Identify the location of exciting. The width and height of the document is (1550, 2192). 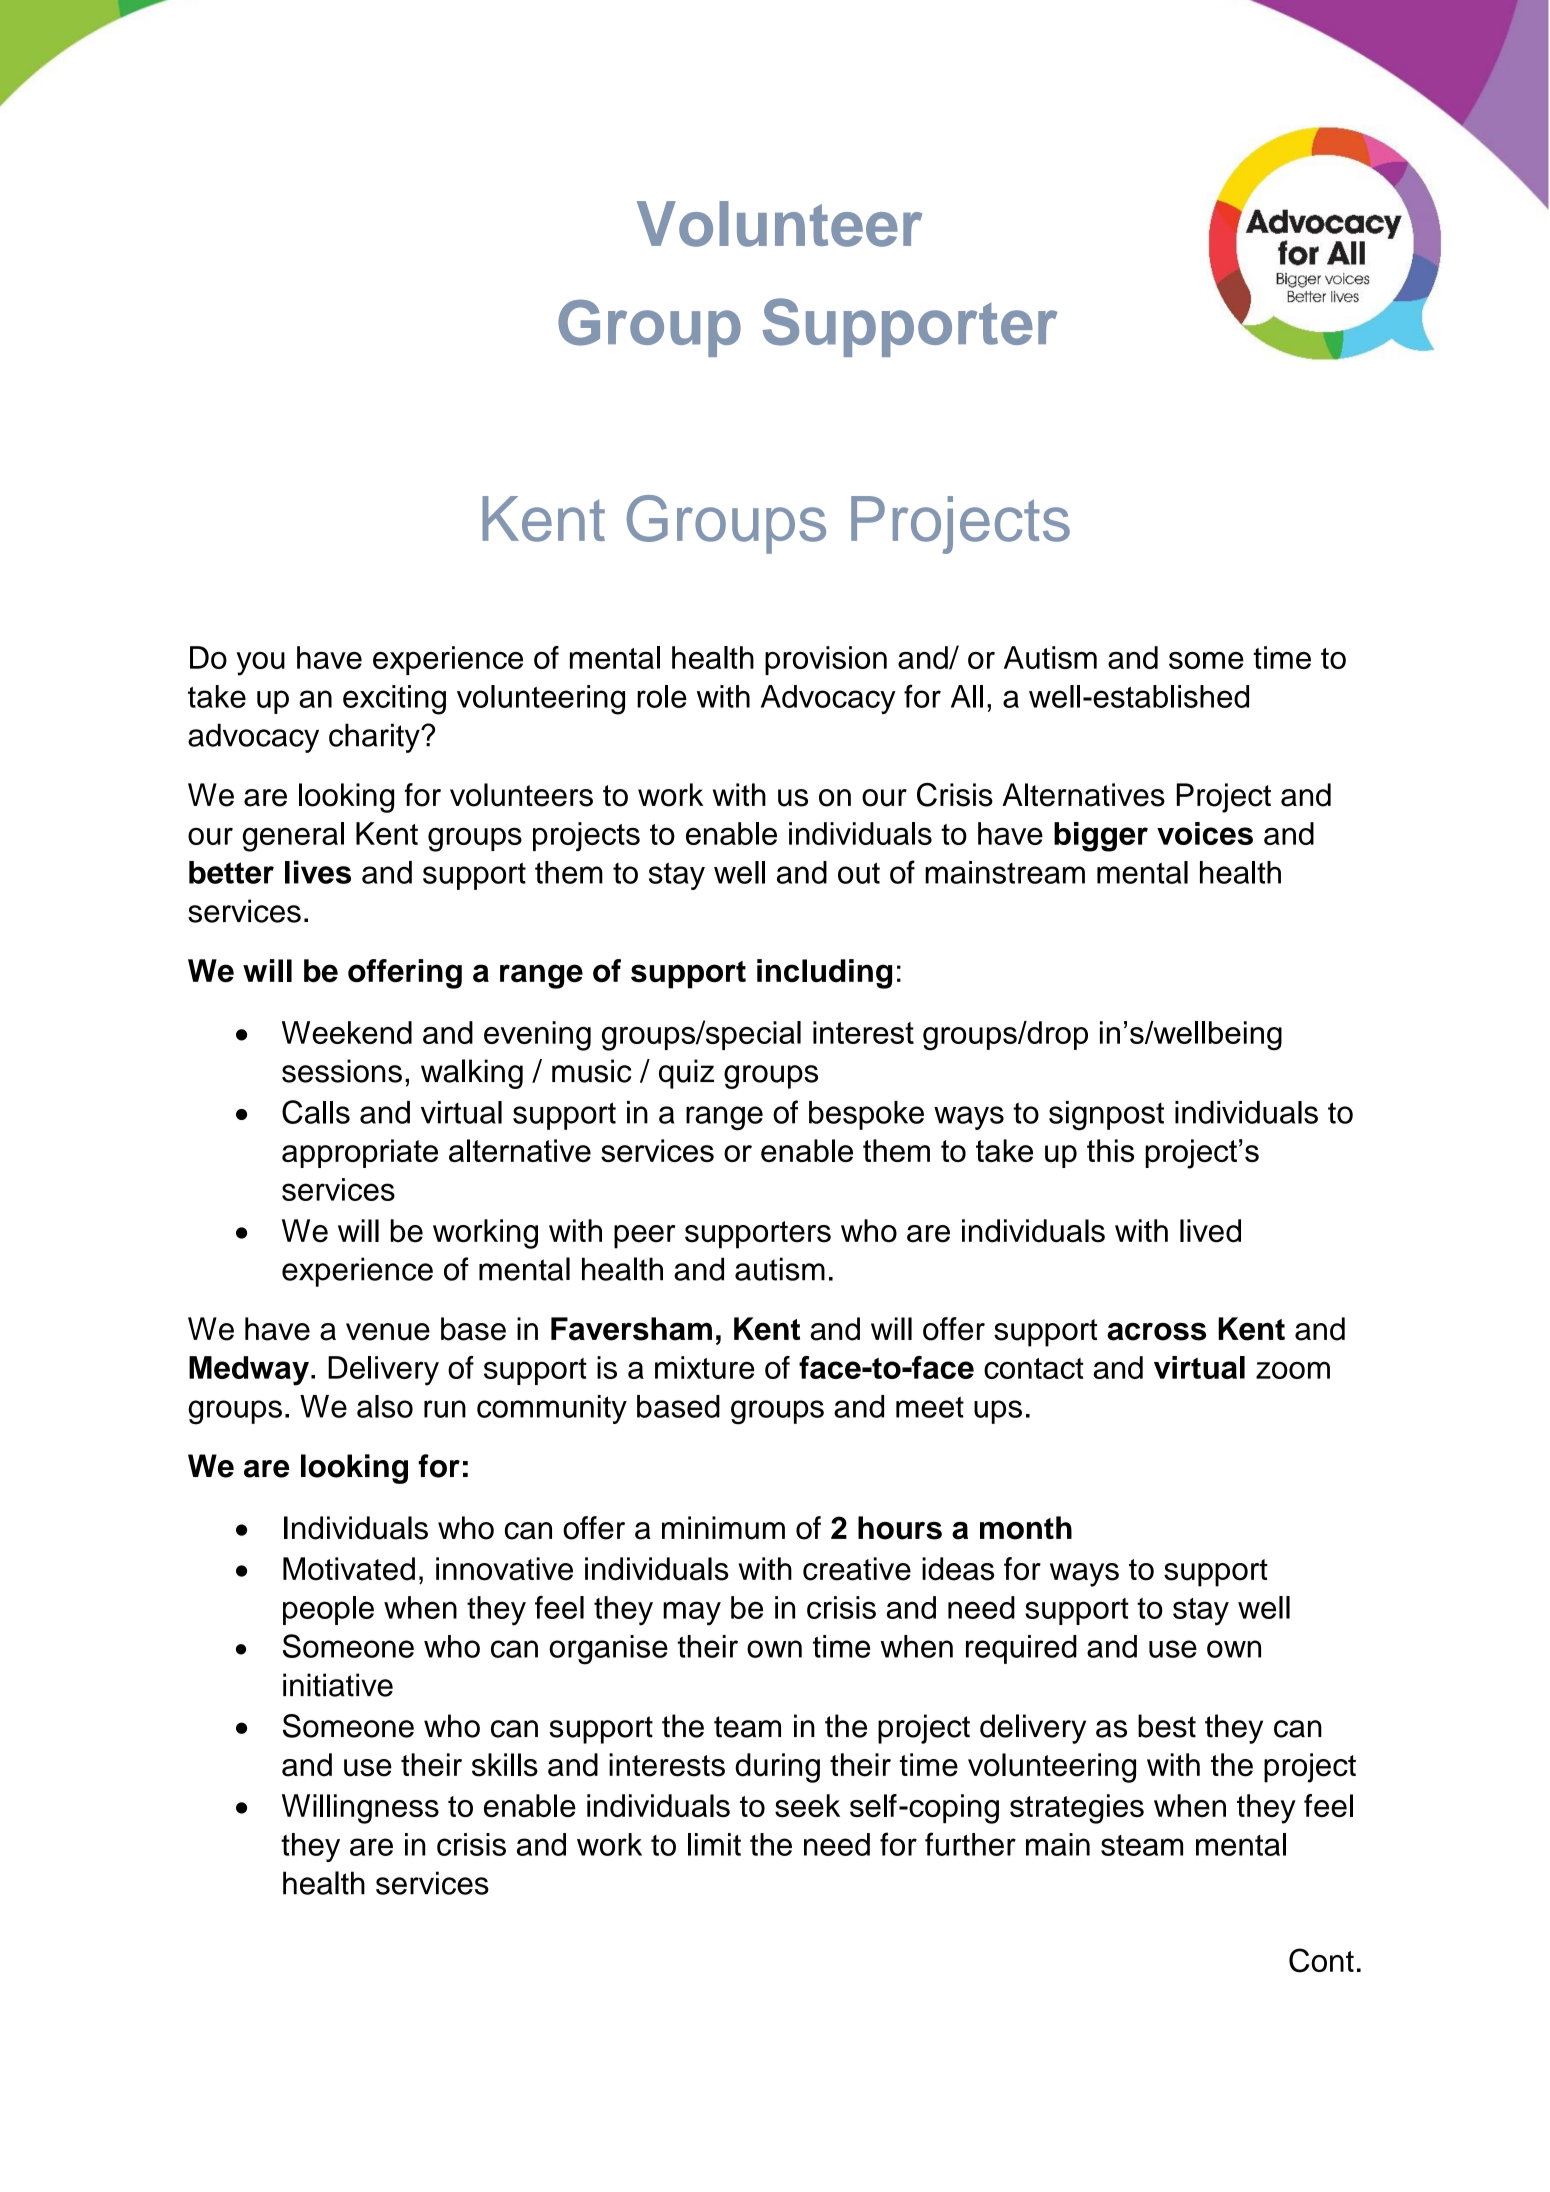
(394, 700).
